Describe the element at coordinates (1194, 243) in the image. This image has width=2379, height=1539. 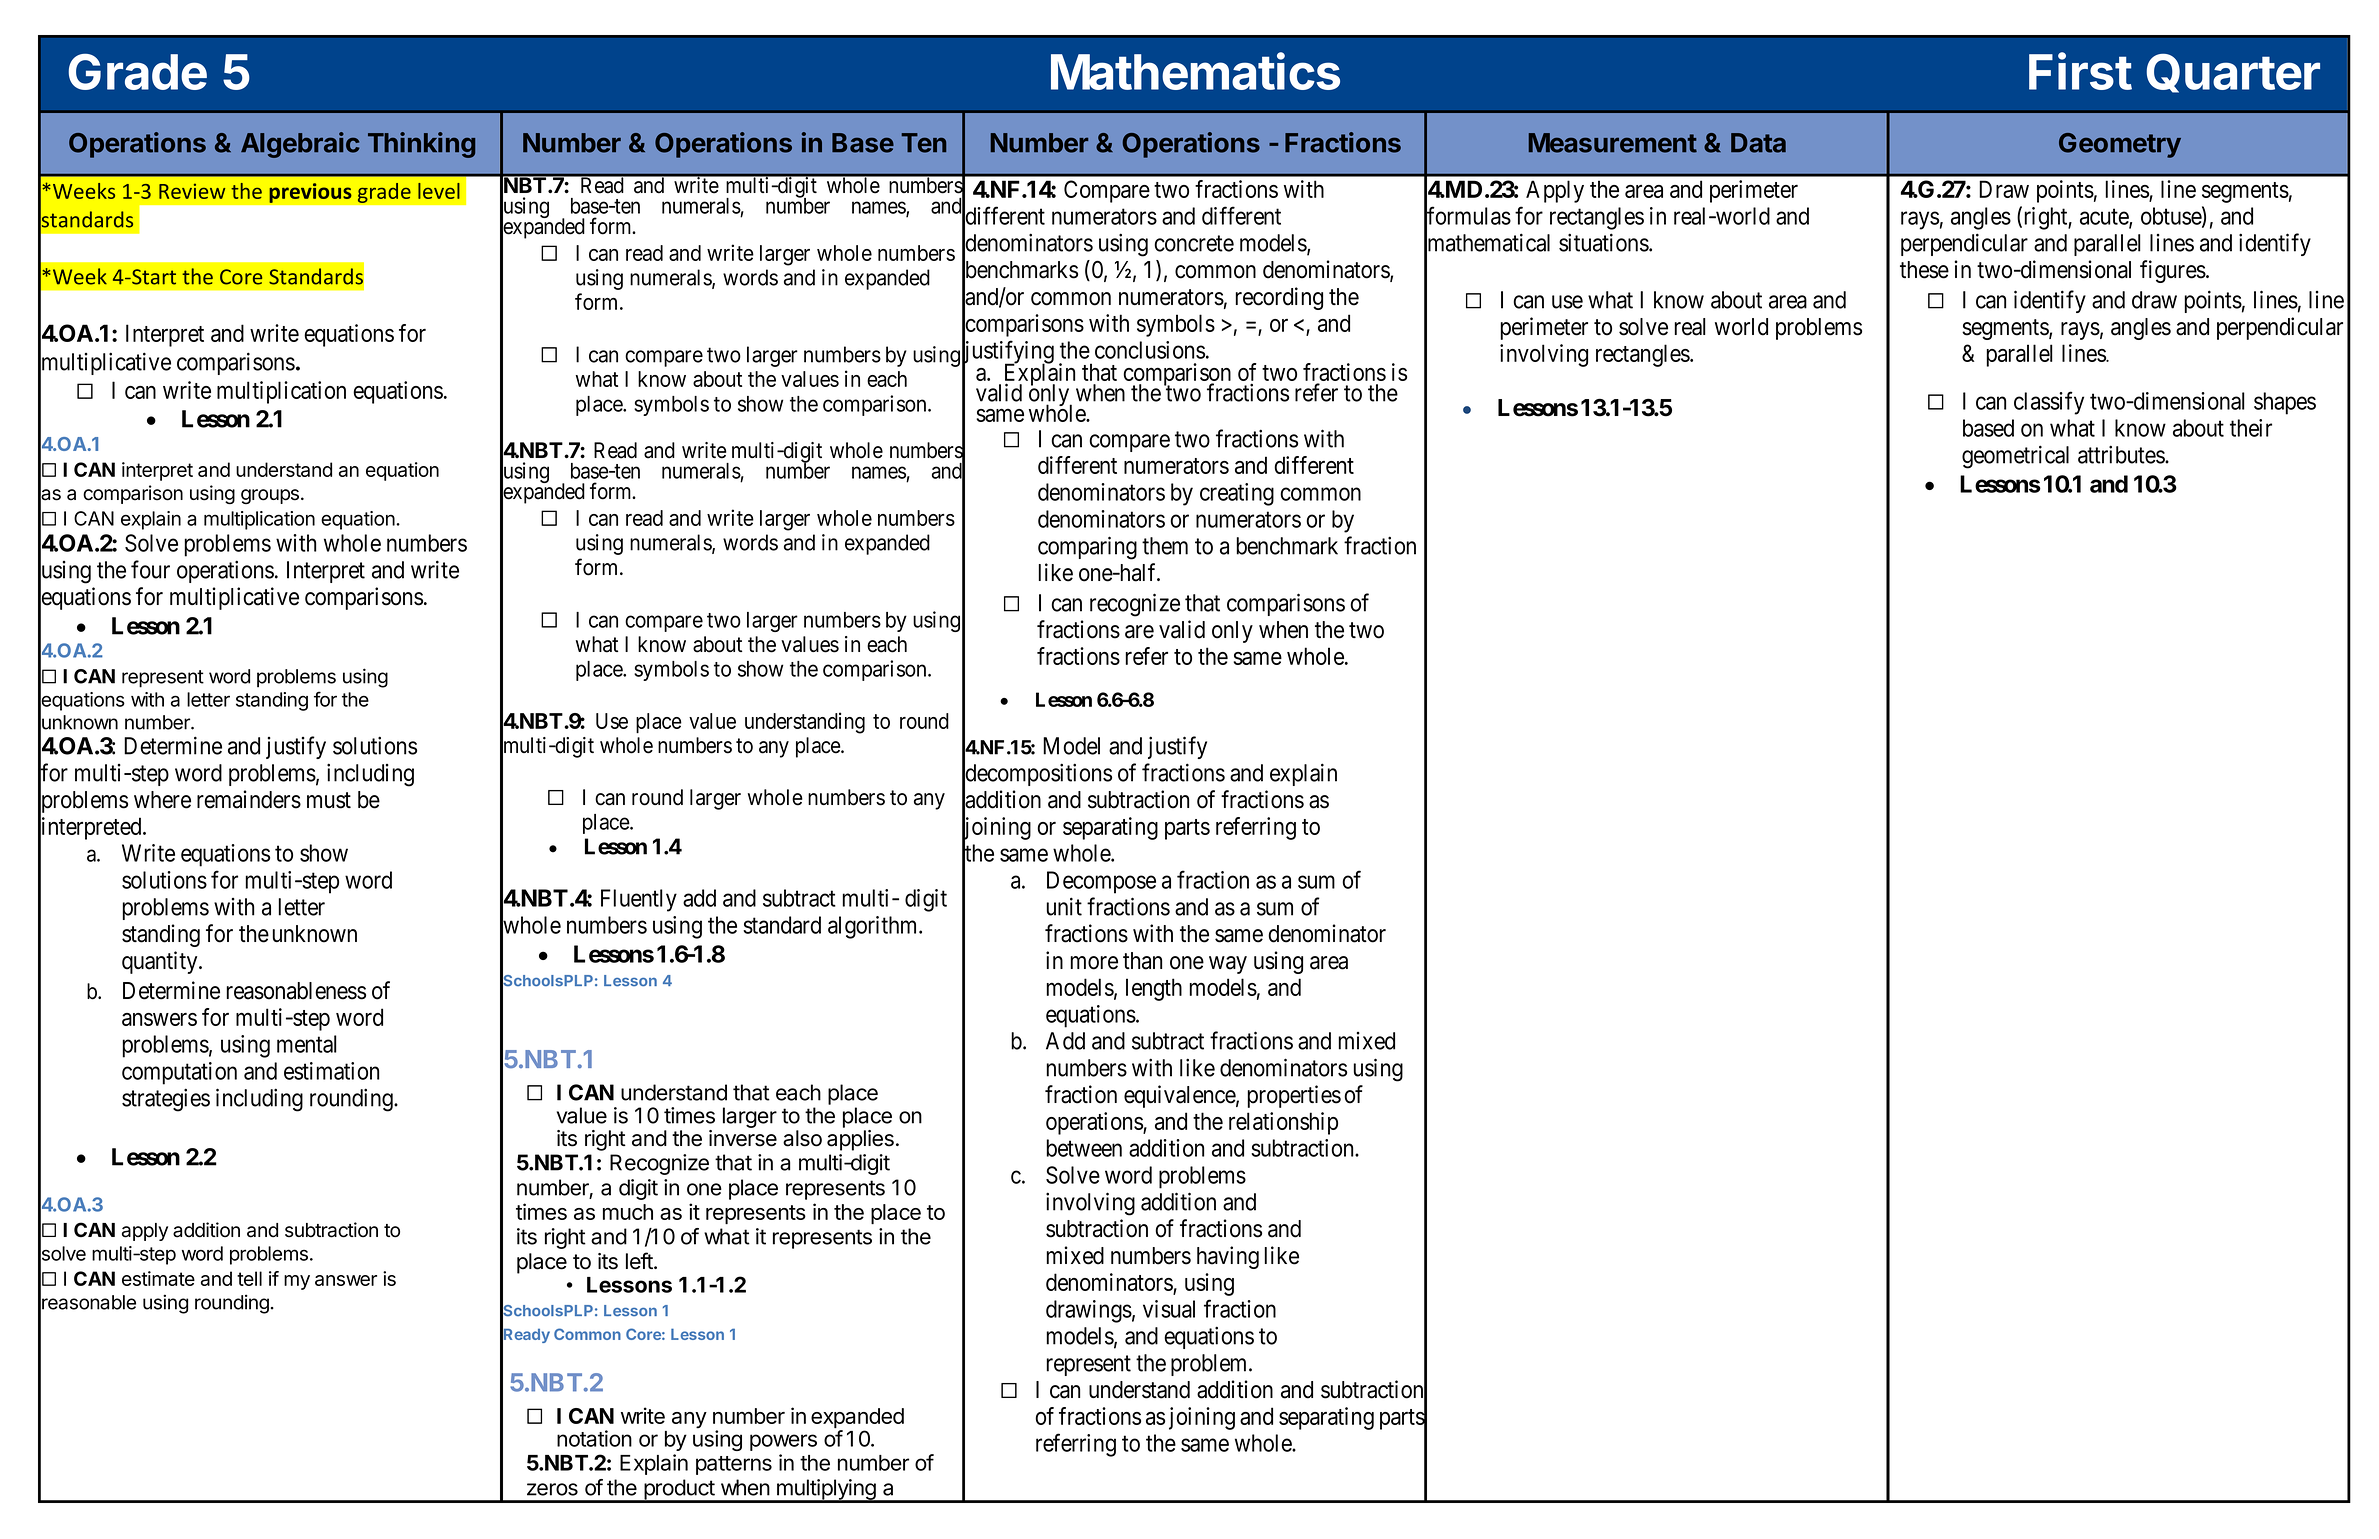
I see `concrete` at that location.
